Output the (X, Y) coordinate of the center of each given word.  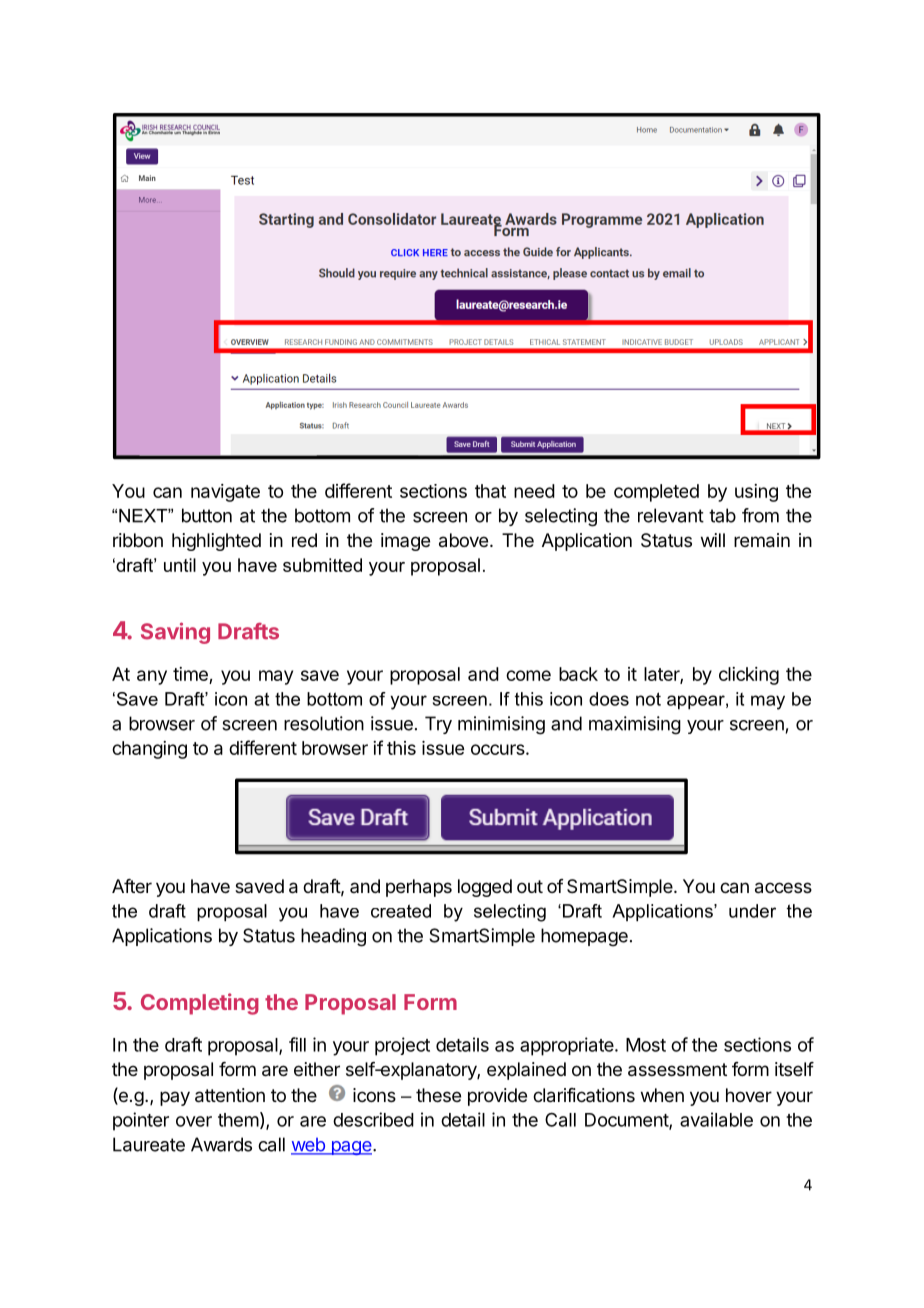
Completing (200, 1004)
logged (485, 888)
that (490, 491)
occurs (498, 749)
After (132, 886)
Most (646, 1045)
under (752, 911)
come (528, 675)
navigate (225, 493)
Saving (175, 633)
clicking (749, 676)
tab (722, 515)
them (238, 1120)
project (402, 1046)
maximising (635, 725)
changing (149, 750)
